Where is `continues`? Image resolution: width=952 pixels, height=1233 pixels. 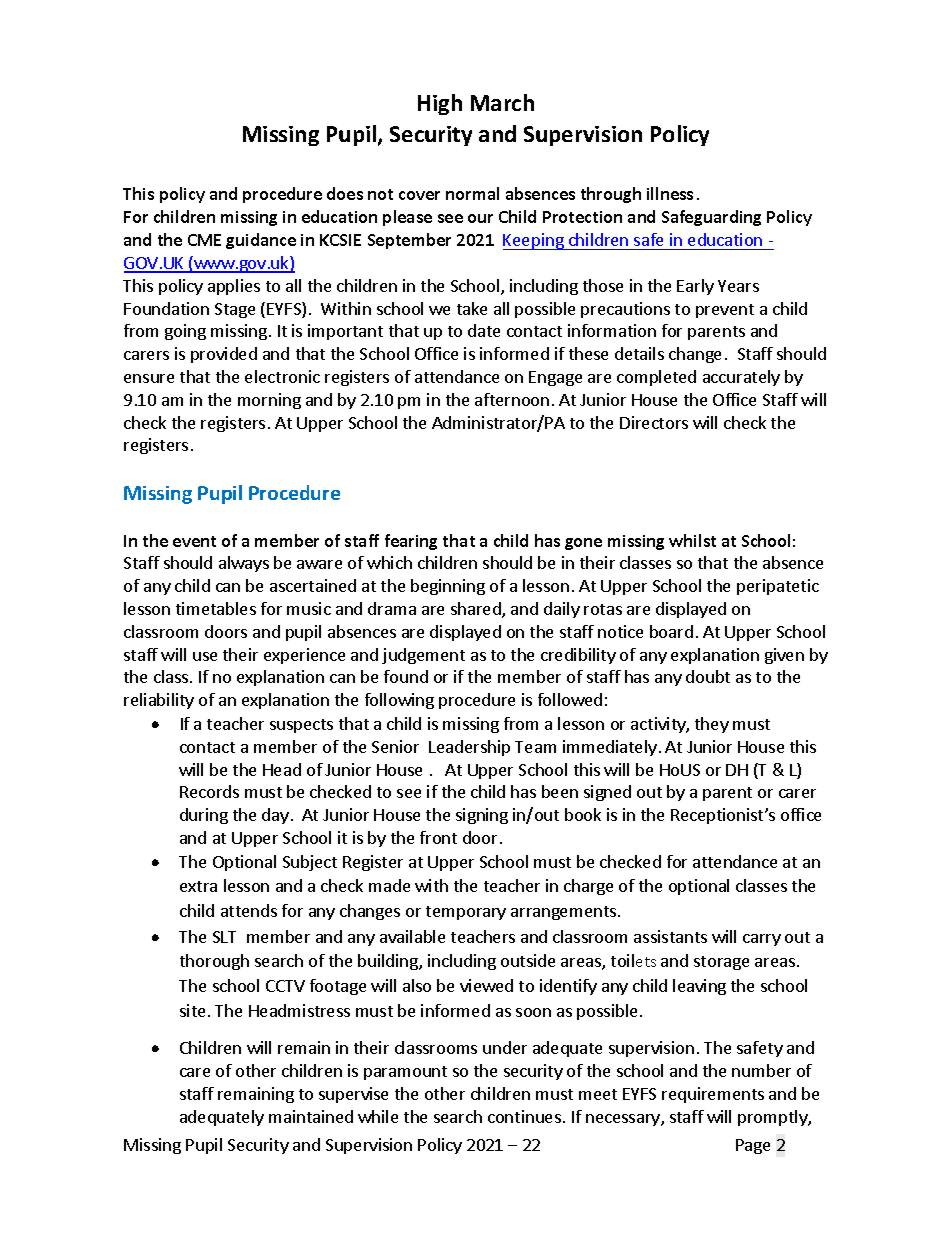
continues is located at coordinates (524, 1116).
